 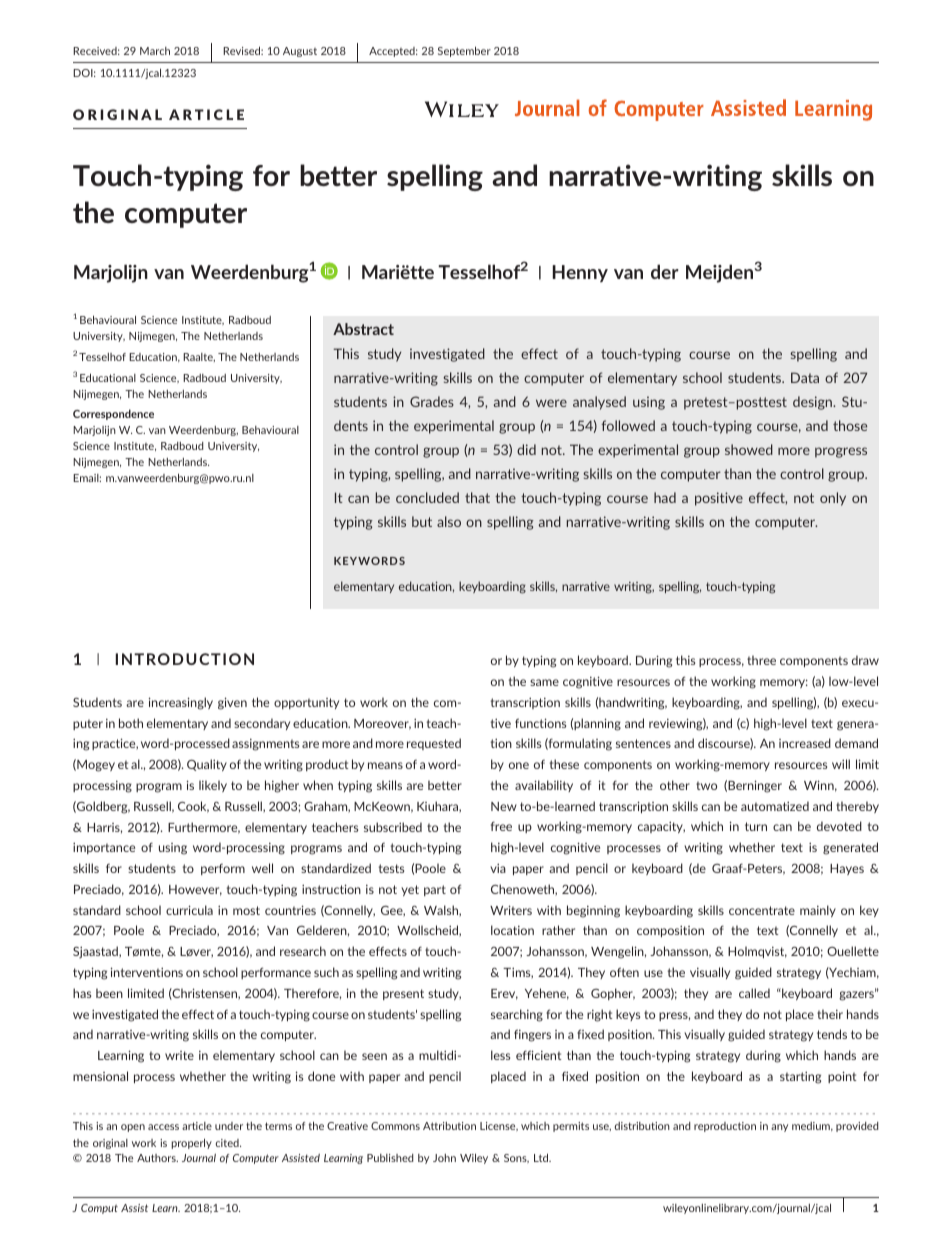 What do you see at coordinates (155, 51) in the image?
I see `March` at bounding box center [155, 51].
